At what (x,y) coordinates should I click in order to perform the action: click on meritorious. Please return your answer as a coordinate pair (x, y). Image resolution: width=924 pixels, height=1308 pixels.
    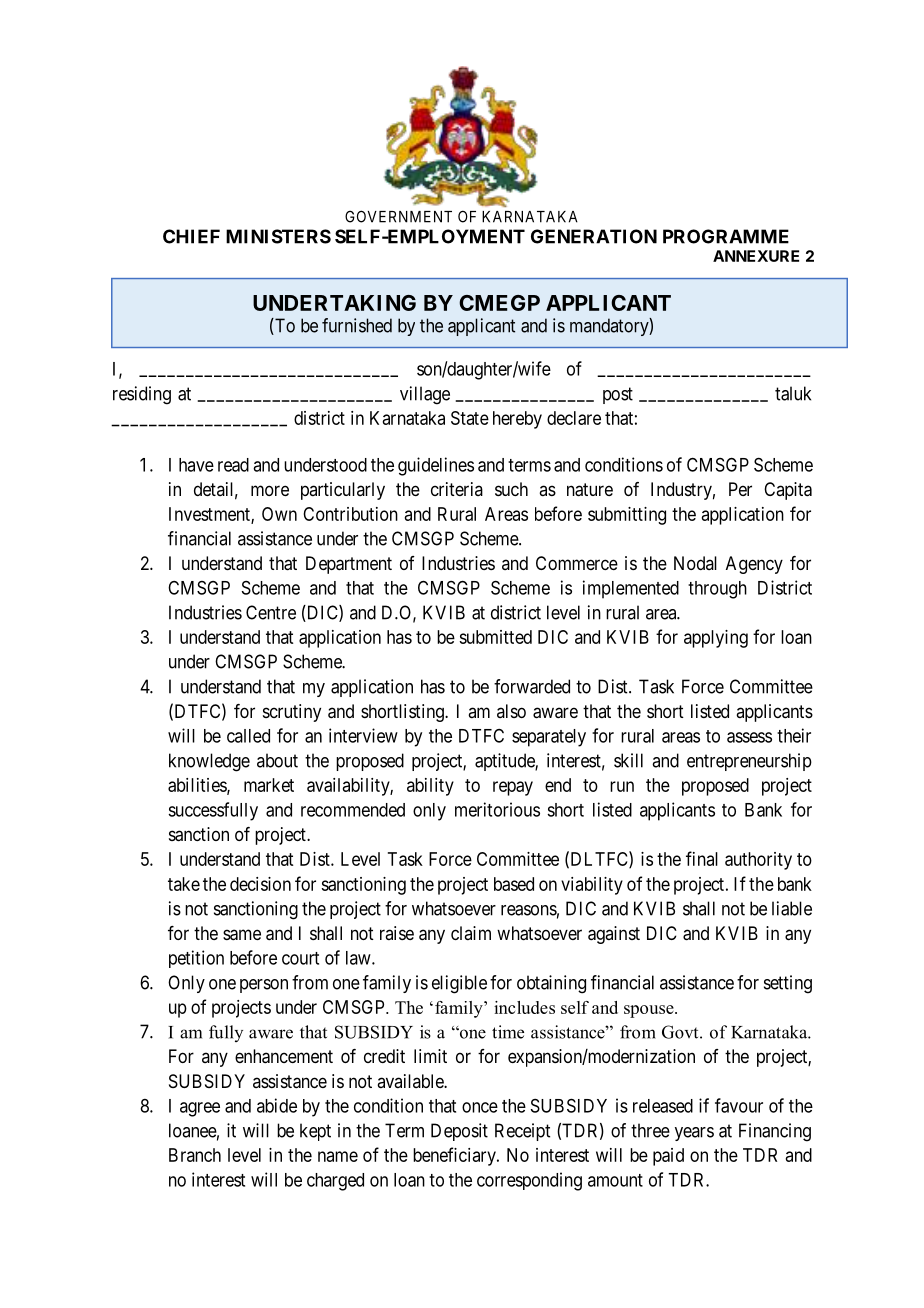
    Looking at the image, I should click on (497, 809).
